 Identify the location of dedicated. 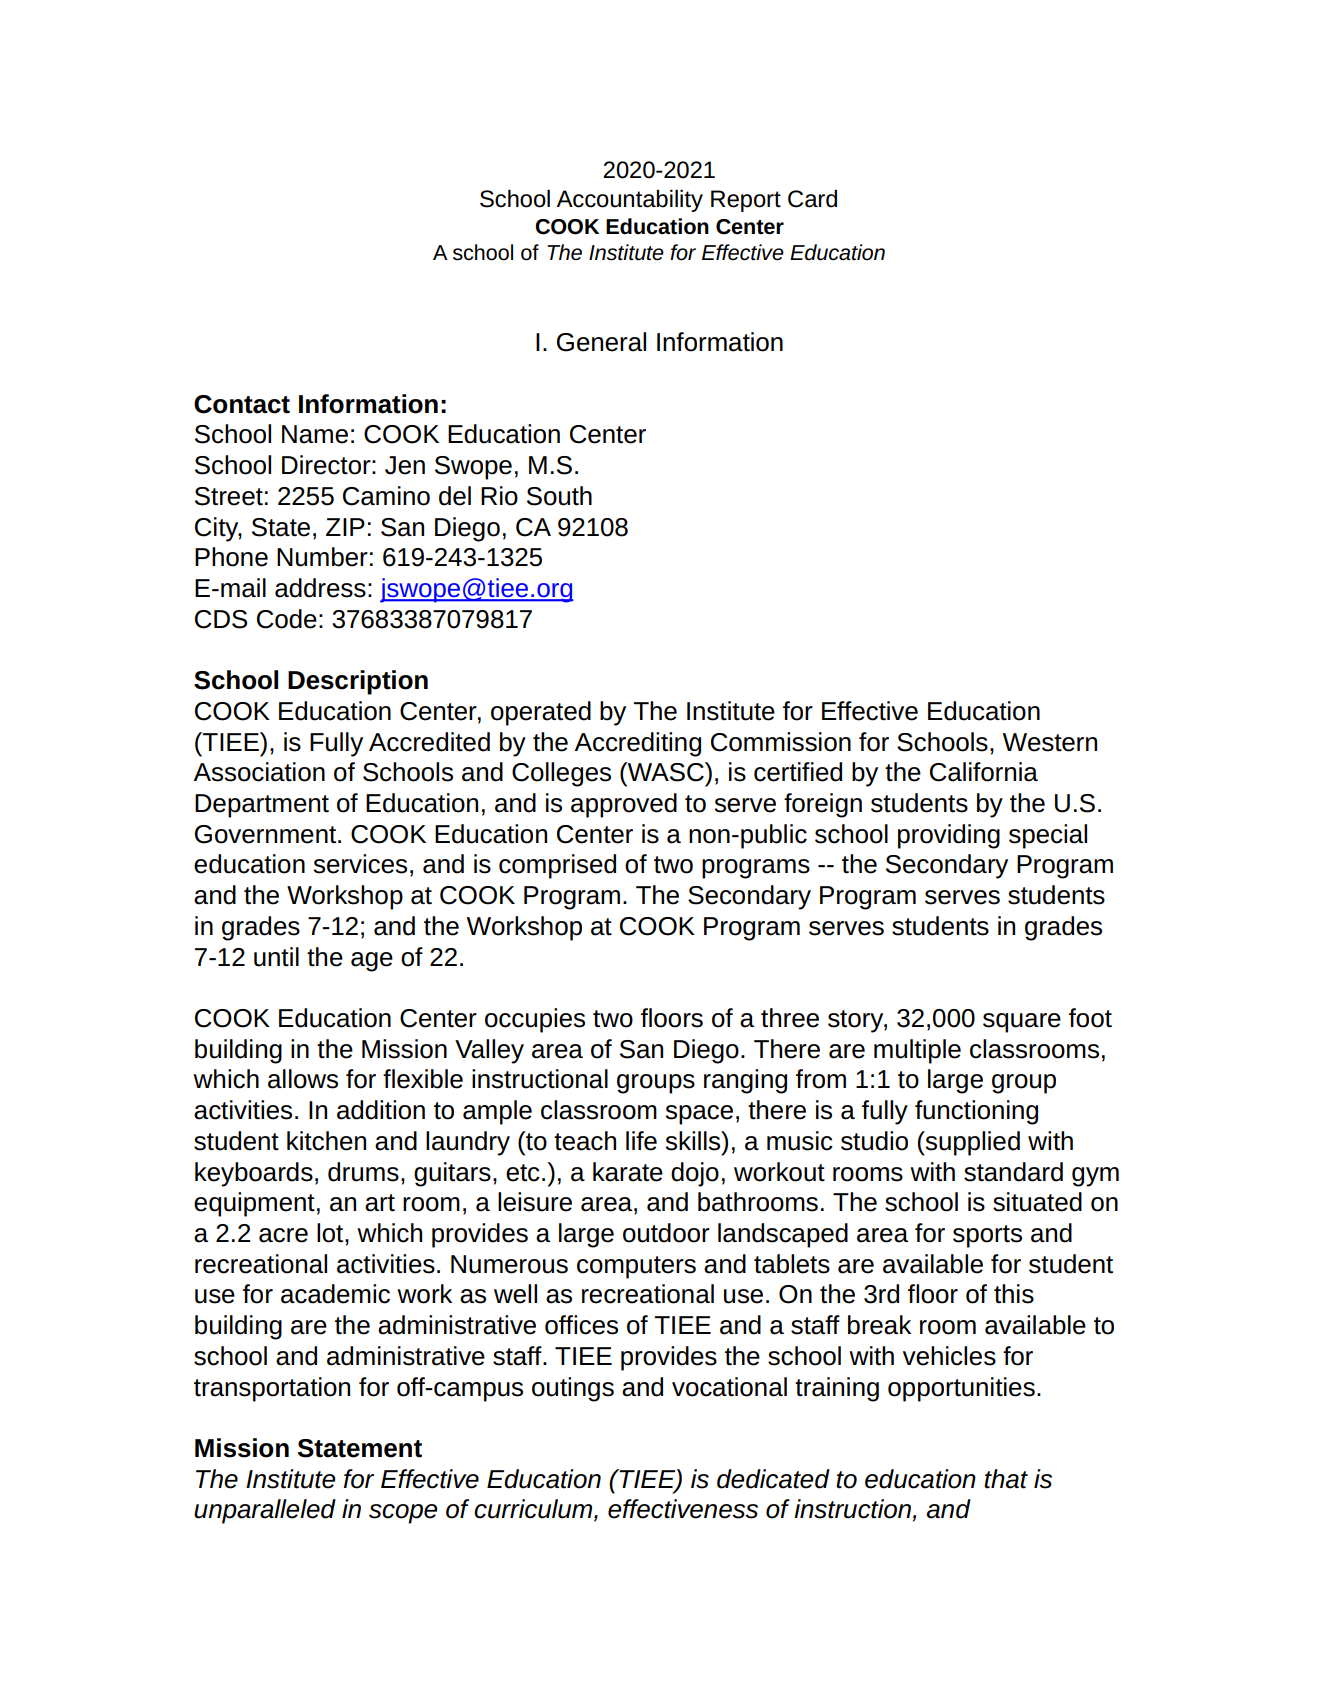
(773, 1479).
